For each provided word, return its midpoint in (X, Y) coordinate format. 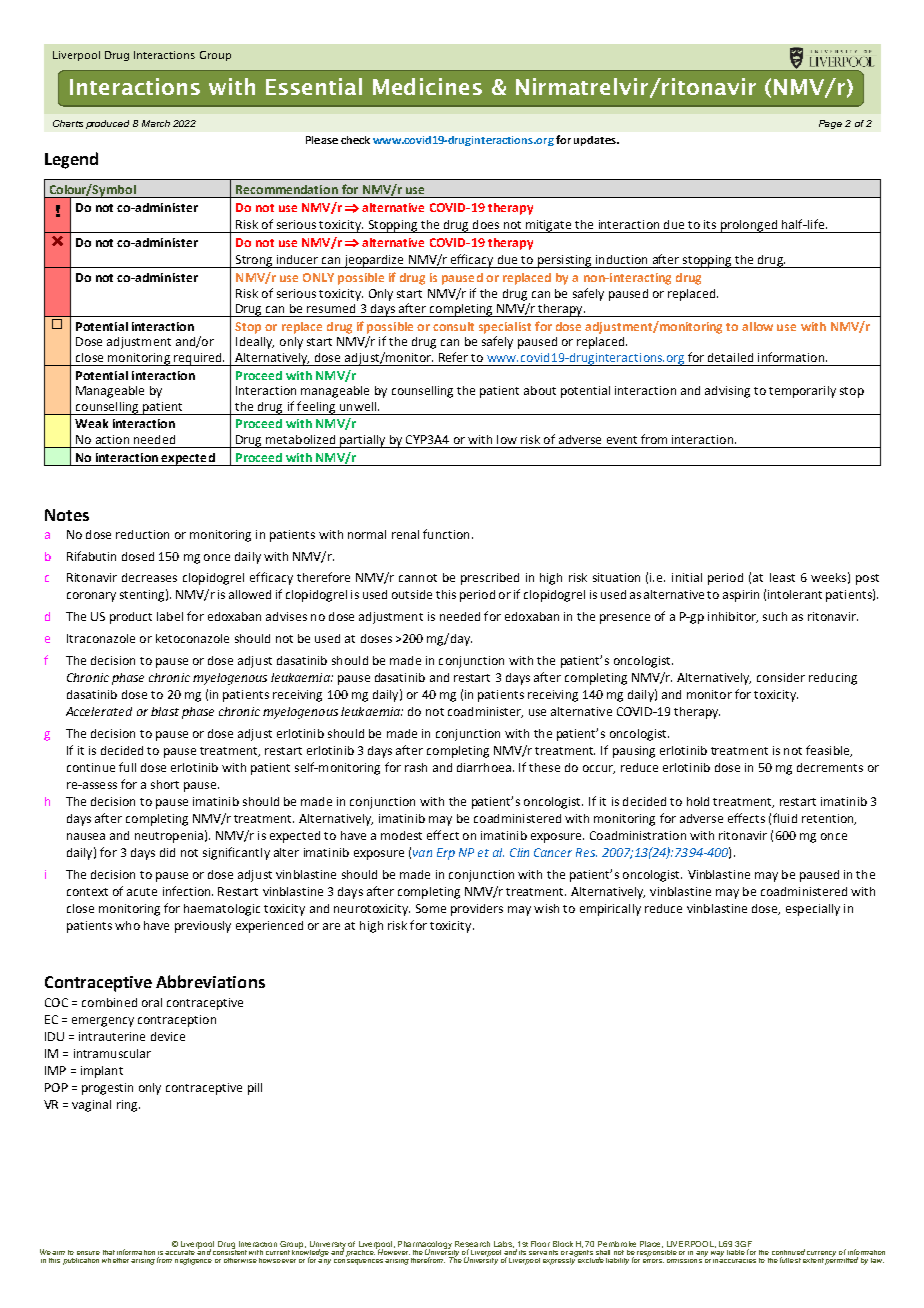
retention (829, 819)
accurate (180, 1252)
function (446, 534)
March (156, 123)
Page (830, 124)
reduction (142, 534)
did (167, 852)
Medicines (427, 86)
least (782, 577)
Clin (519, 852)
